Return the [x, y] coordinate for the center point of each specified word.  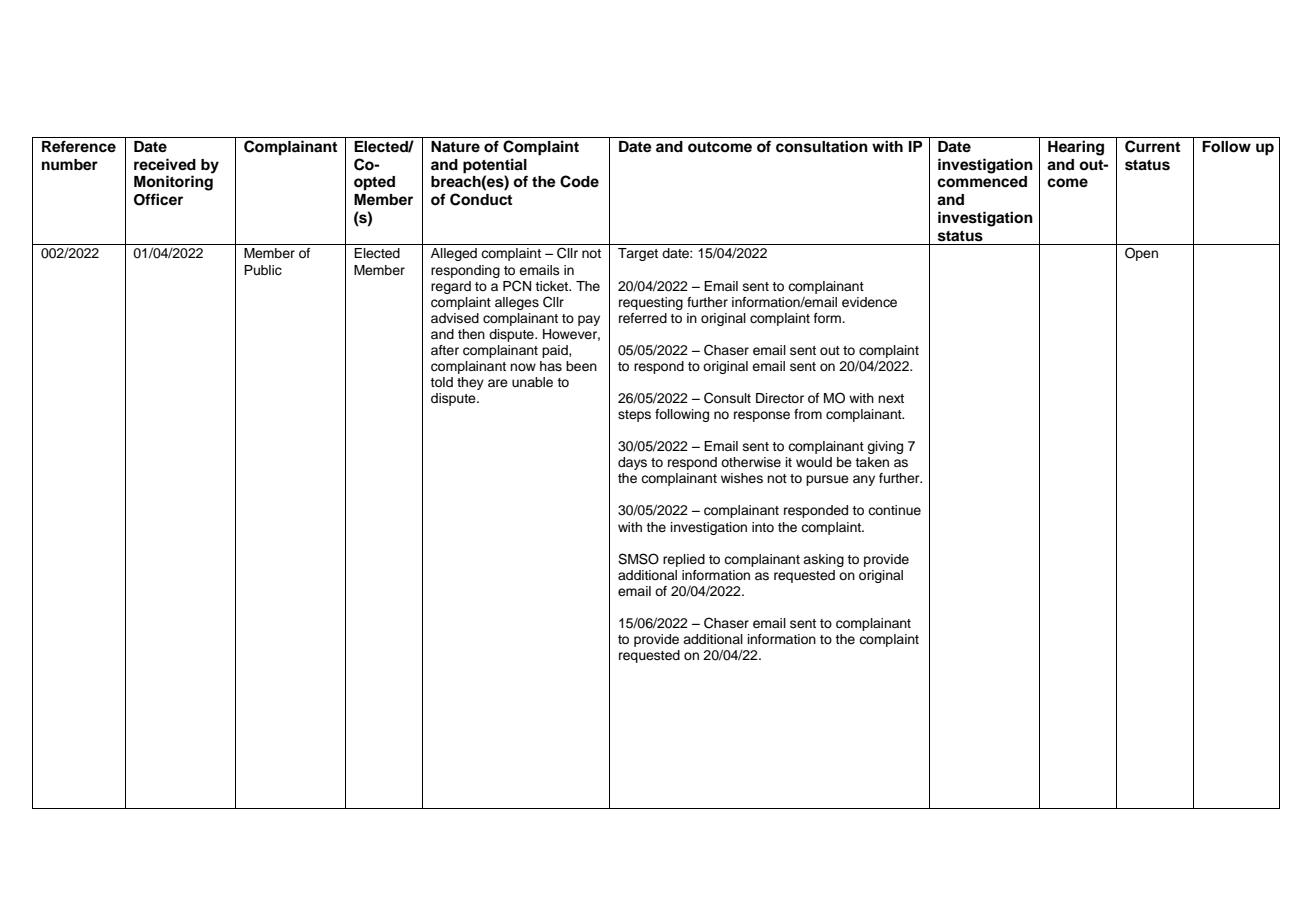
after [445, 350]
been [581, 366]
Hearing [1076, 148]
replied [684, 560]
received [165, 164]
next [891, 398]
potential [495, 166]
